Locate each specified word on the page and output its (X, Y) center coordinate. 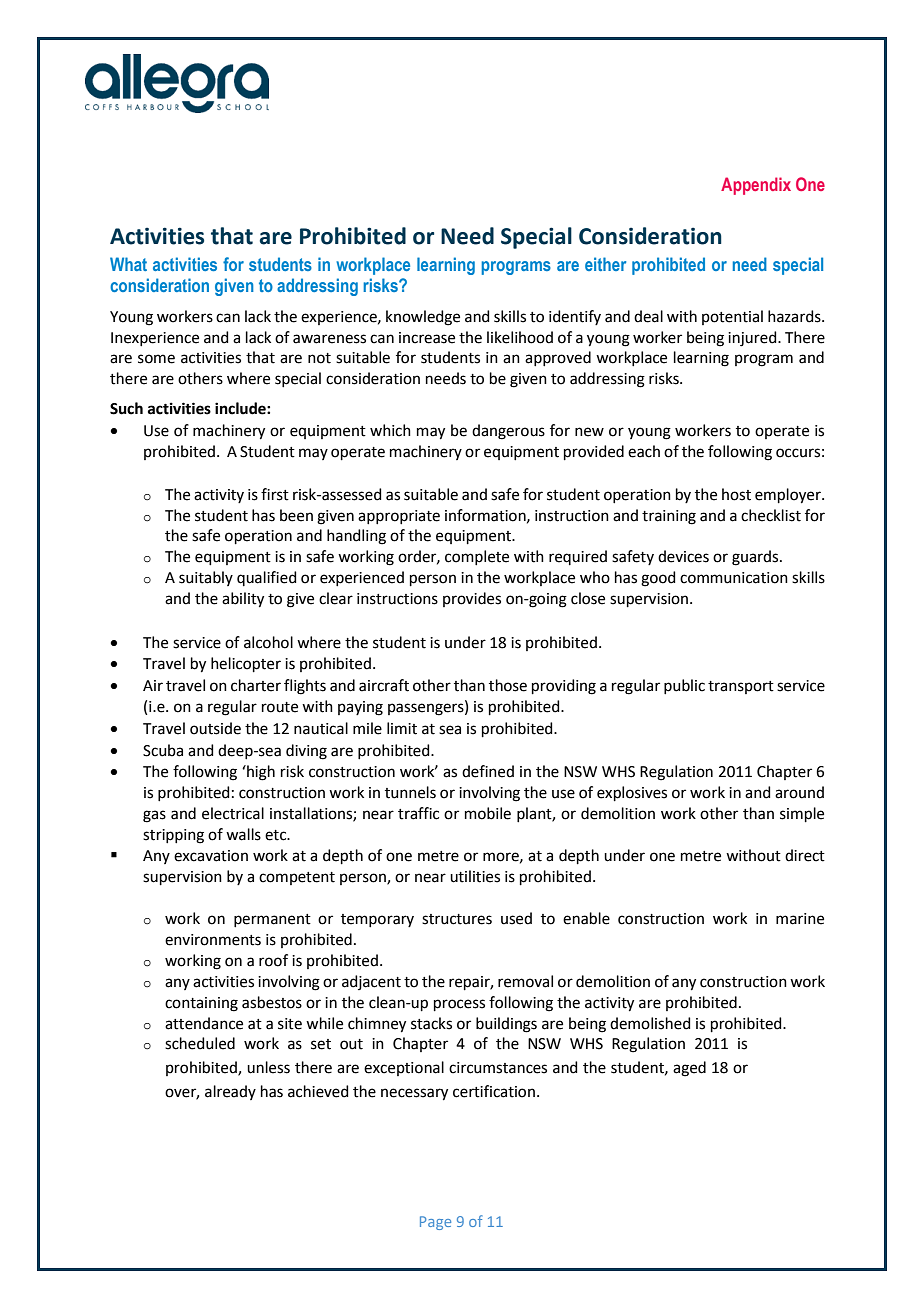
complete (477, 557)
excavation (211, 856)
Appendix (756, 186)
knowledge (423, 318)
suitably (206, 578)
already (230, 1092)
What (128, 264)
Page (435, 1223)
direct (805, 855)
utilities (475, 876)
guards (756, 558)
